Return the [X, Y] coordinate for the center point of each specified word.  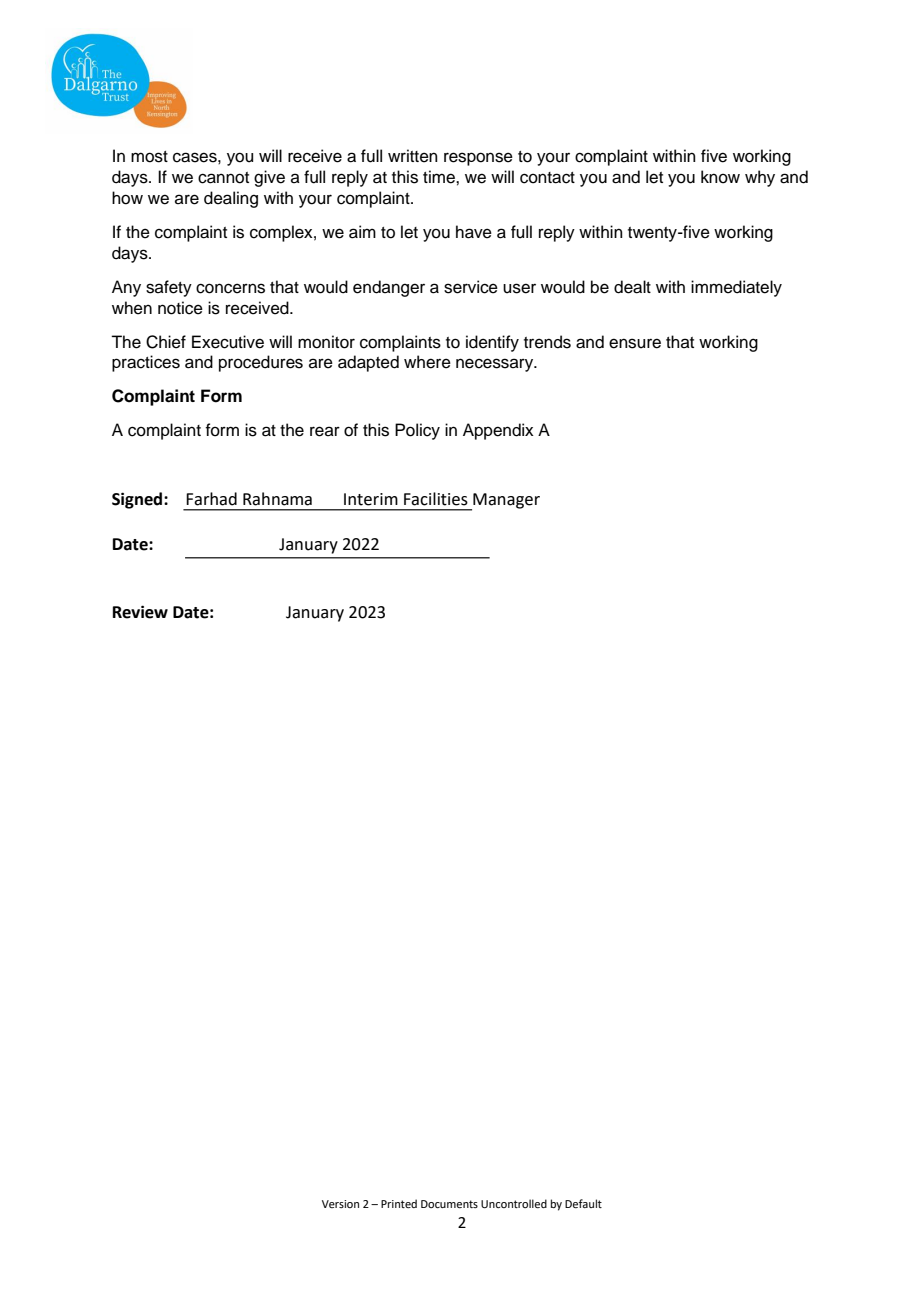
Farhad [211, 499]
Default [583, 1203]
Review [140, 612]
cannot [223, 178]
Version [340, 1204]
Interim [371, 499]
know [720, 177]
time [440, 177]
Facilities [436, 499]
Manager [505, 502]
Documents [449, 1204]
